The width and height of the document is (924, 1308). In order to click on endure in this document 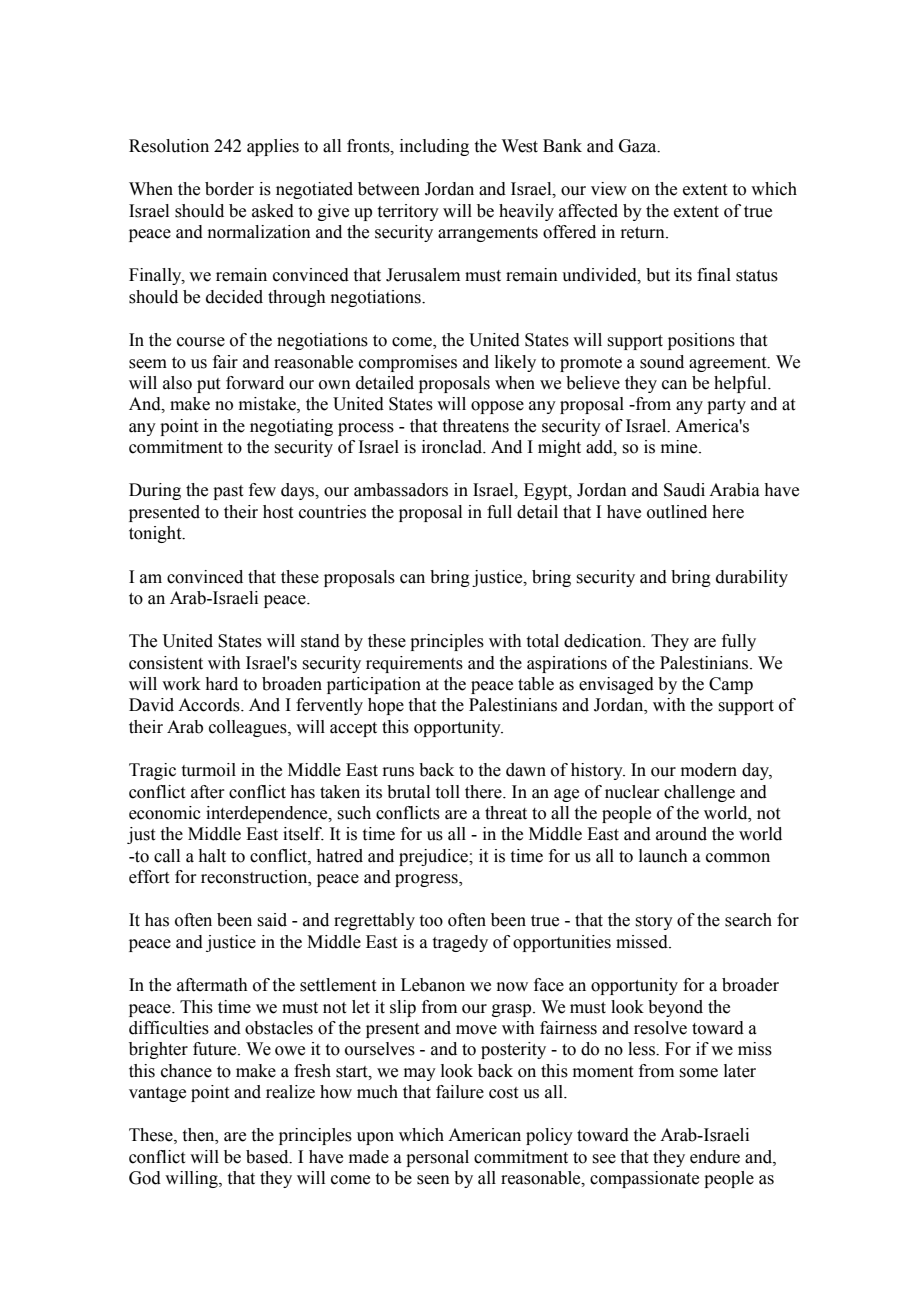, I will do `click(715, 1157)`.
